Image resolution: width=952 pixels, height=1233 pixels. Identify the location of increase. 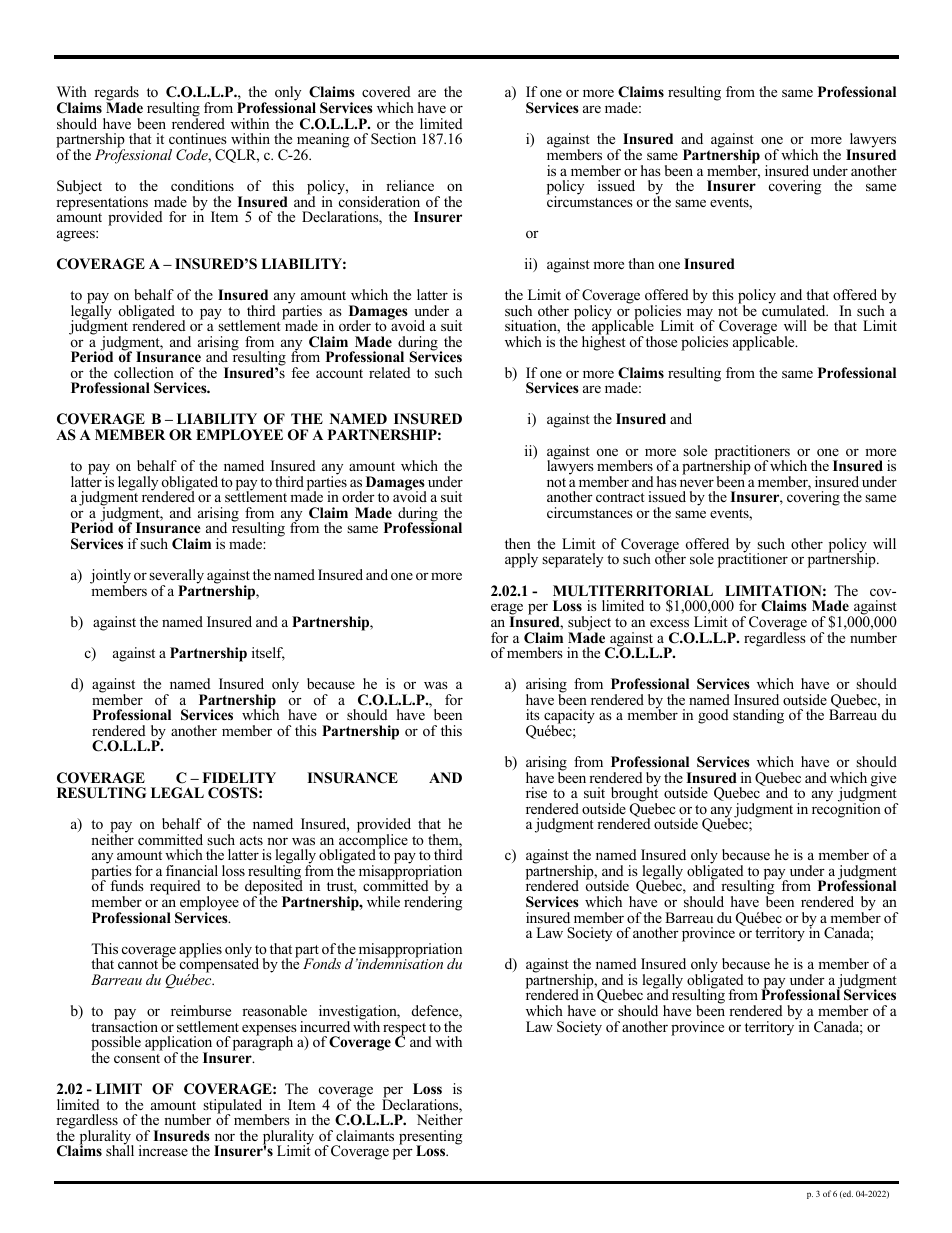
(163, 1150).
